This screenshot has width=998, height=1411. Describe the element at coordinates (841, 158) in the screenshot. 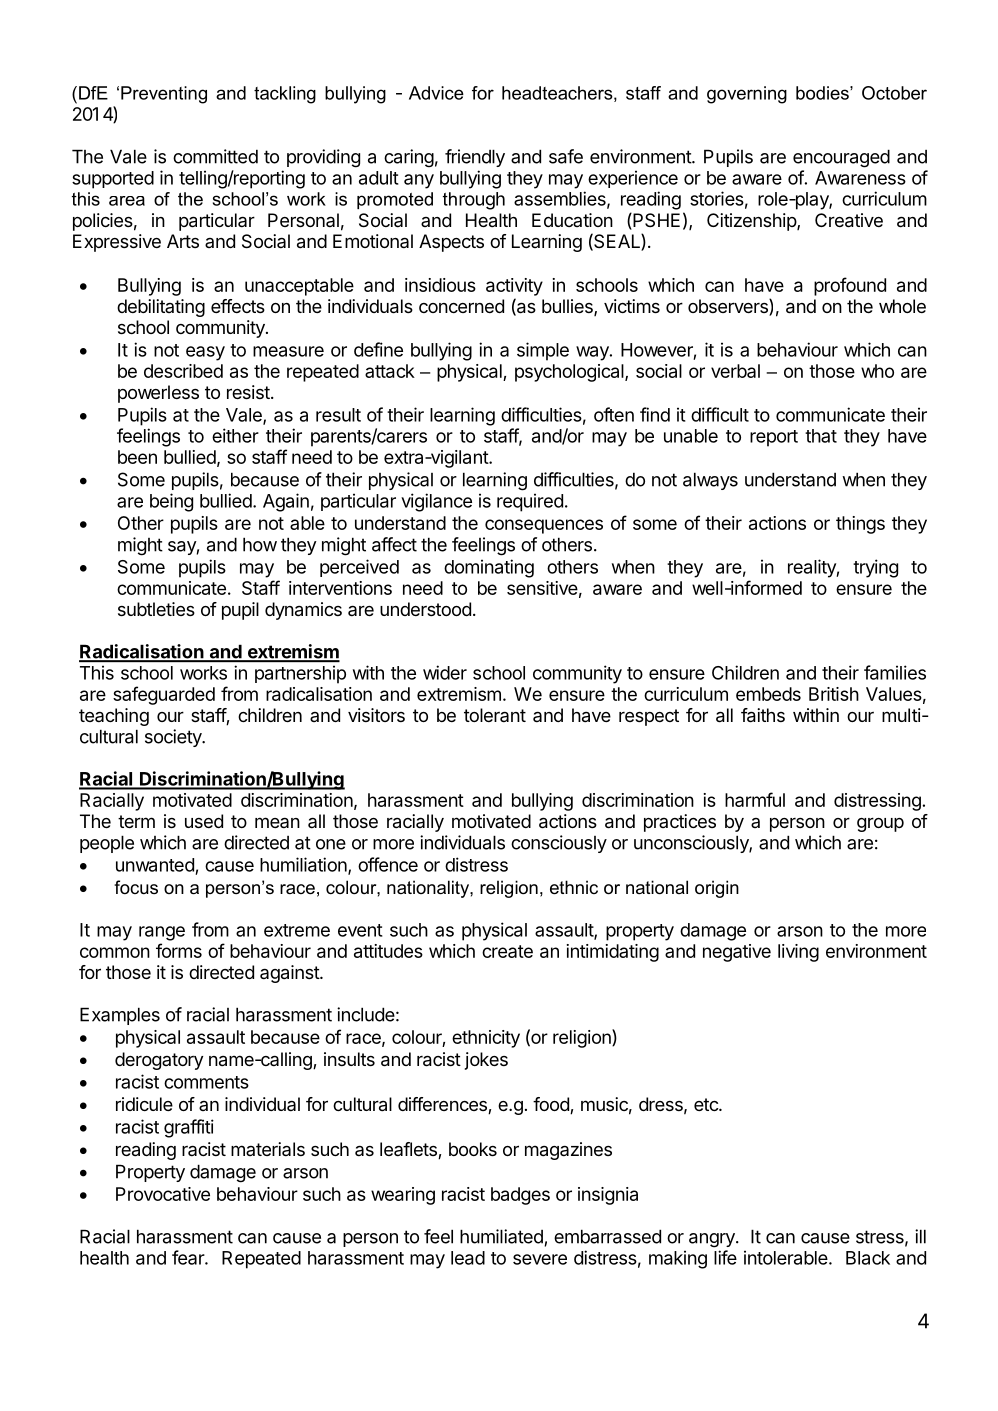

I see `encouraged` at that location.
